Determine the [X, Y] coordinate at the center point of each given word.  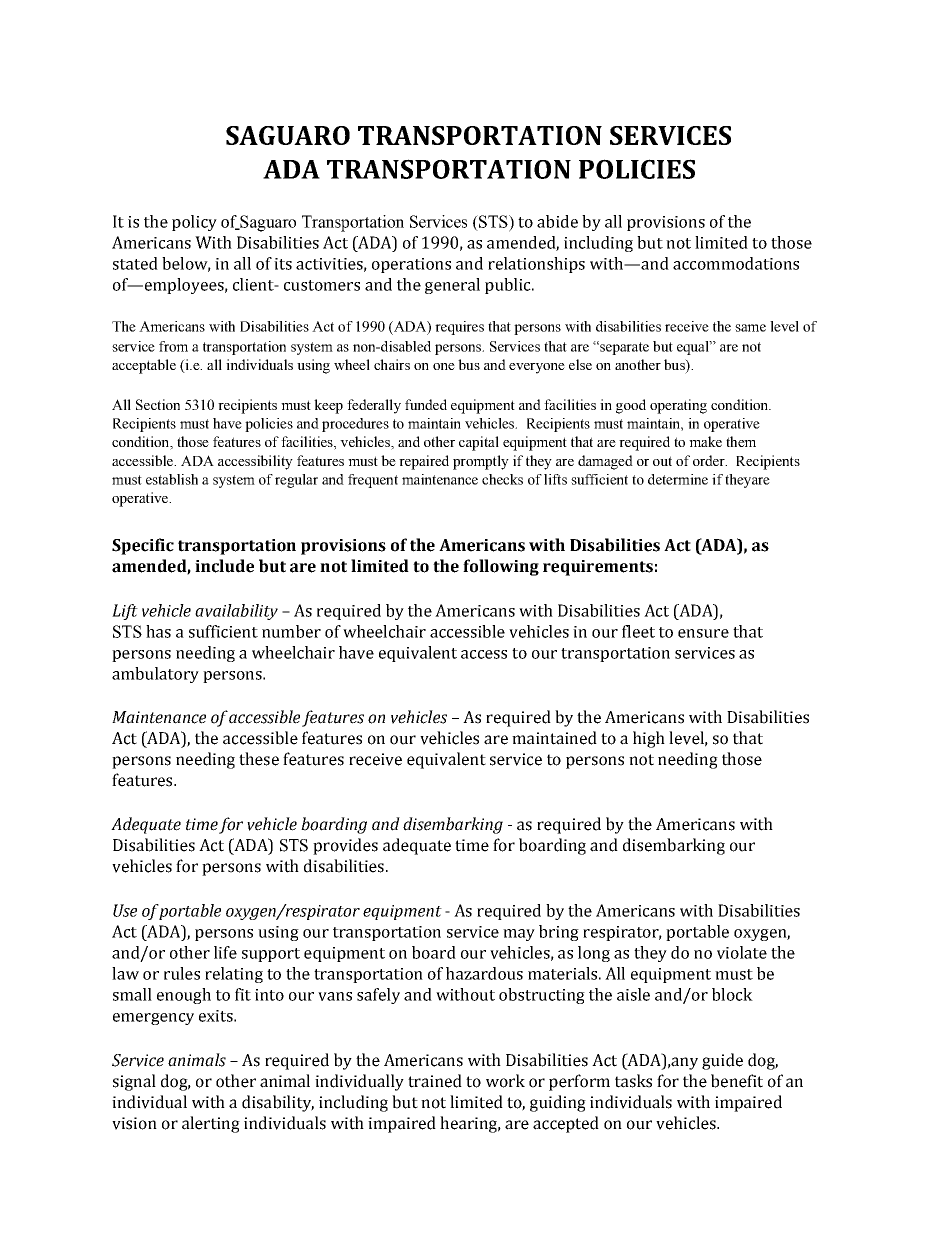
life [225, 952]
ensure [703, 633]
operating [678, 406]
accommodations [736, 263]
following [501, 567]
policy [194, 223]
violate [742, 952]
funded [426, 404]
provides [345, 846]
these [259, 759]
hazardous [484, 973]
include [224, 566]
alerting [211, 1124]
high [649, 739]
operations [411, 265]
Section [158, 404]
